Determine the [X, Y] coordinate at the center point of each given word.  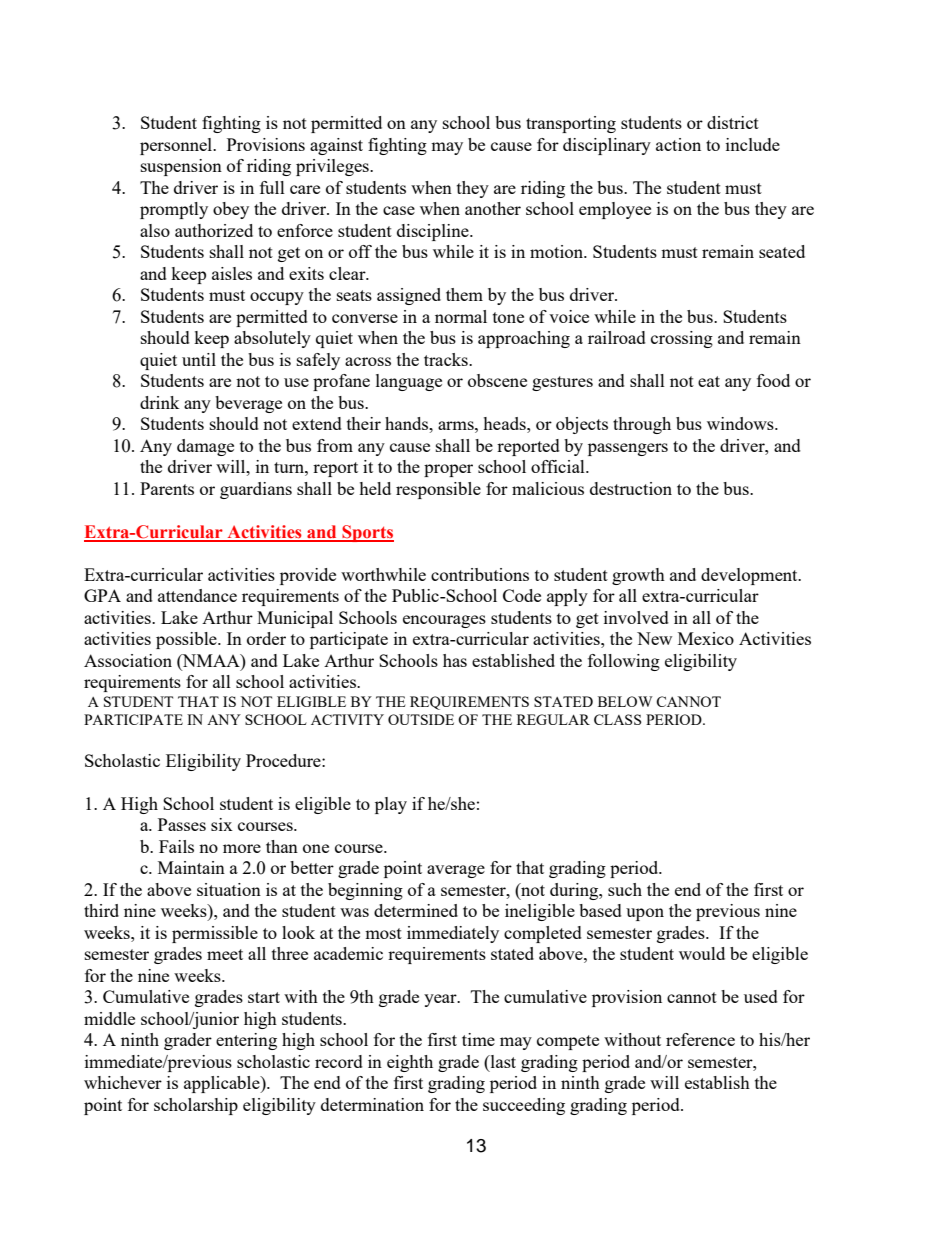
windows [741, 423]
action [678, 144]
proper [448, 470]
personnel [177, 146]
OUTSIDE [421, 719]
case [399, 210]
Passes [182, 824]
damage [205, 447]
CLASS [618, 719]
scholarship [196, 1106]
